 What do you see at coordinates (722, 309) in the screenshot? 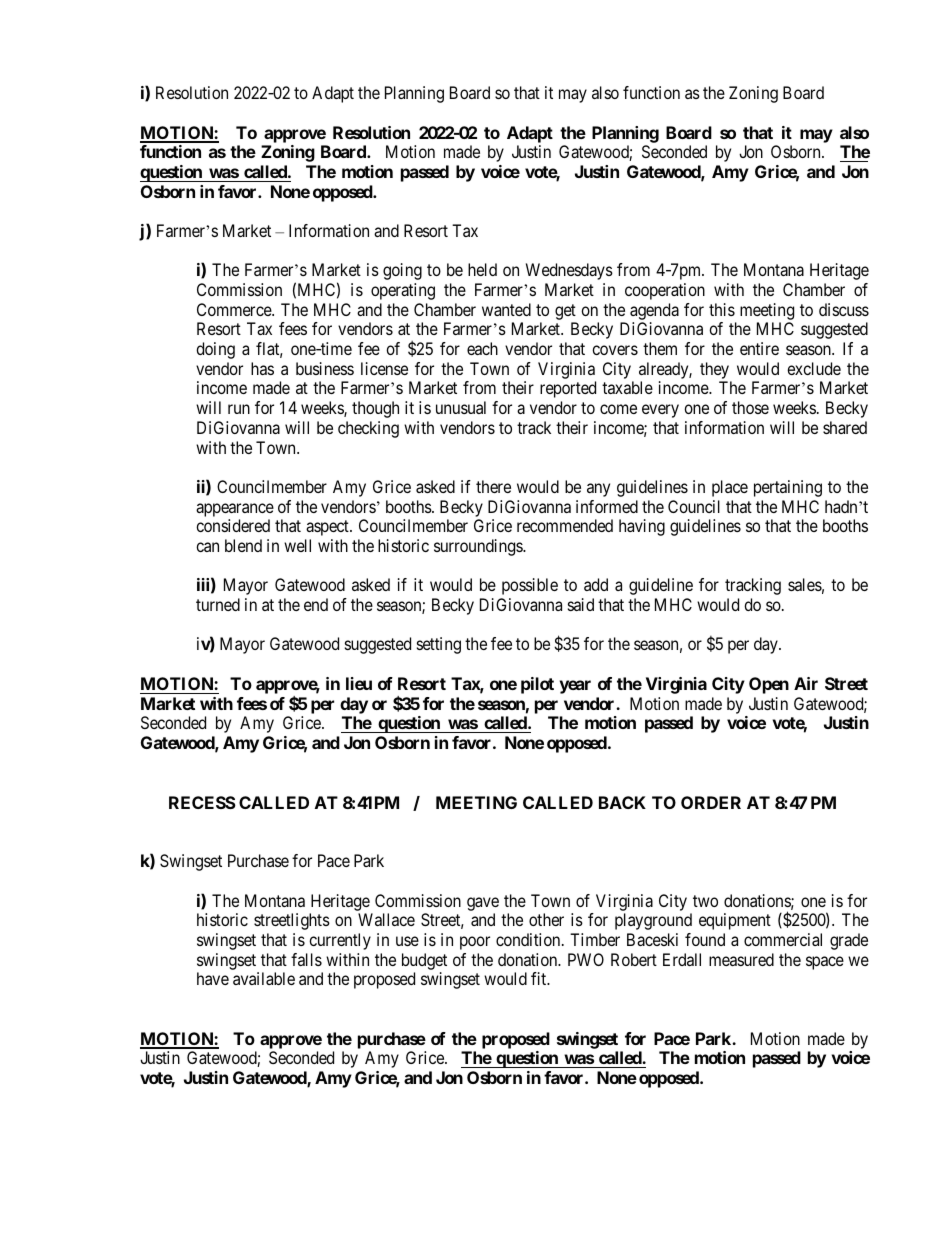
I see `this` at bounding box center [722, 309].
